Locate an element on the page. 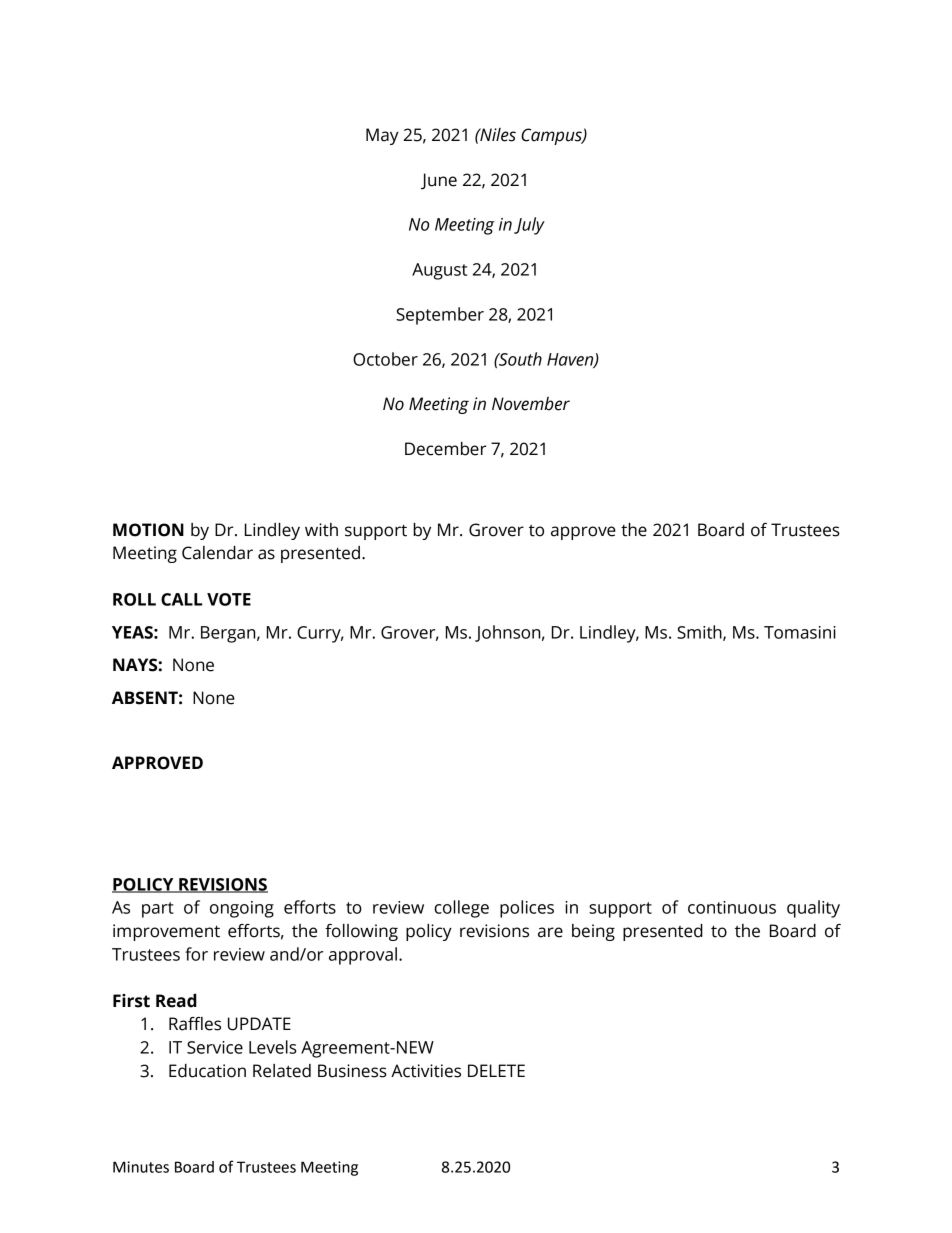 Image resolution: width=952 pixels, height=1233 pixels. November is located at coordinates (531, 404).
